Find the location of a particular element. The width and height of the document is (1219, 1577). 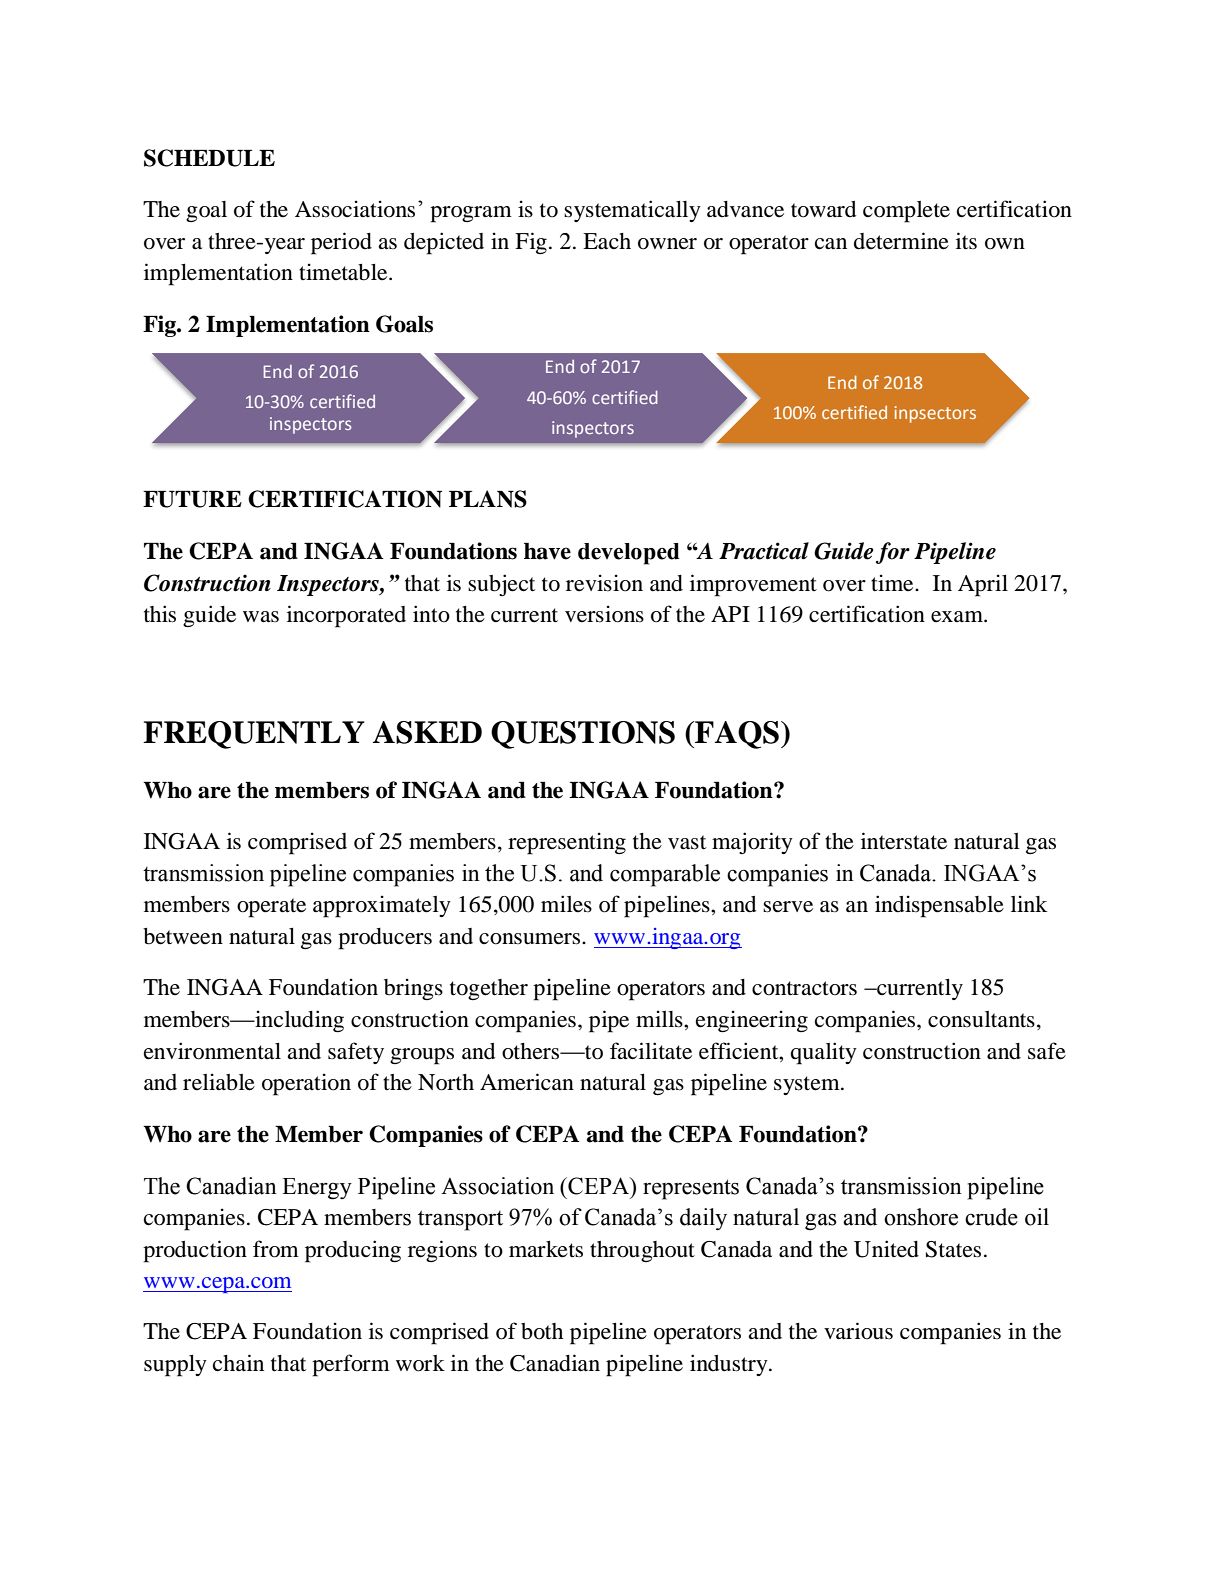

both is located at coordinates (542, 1331).
